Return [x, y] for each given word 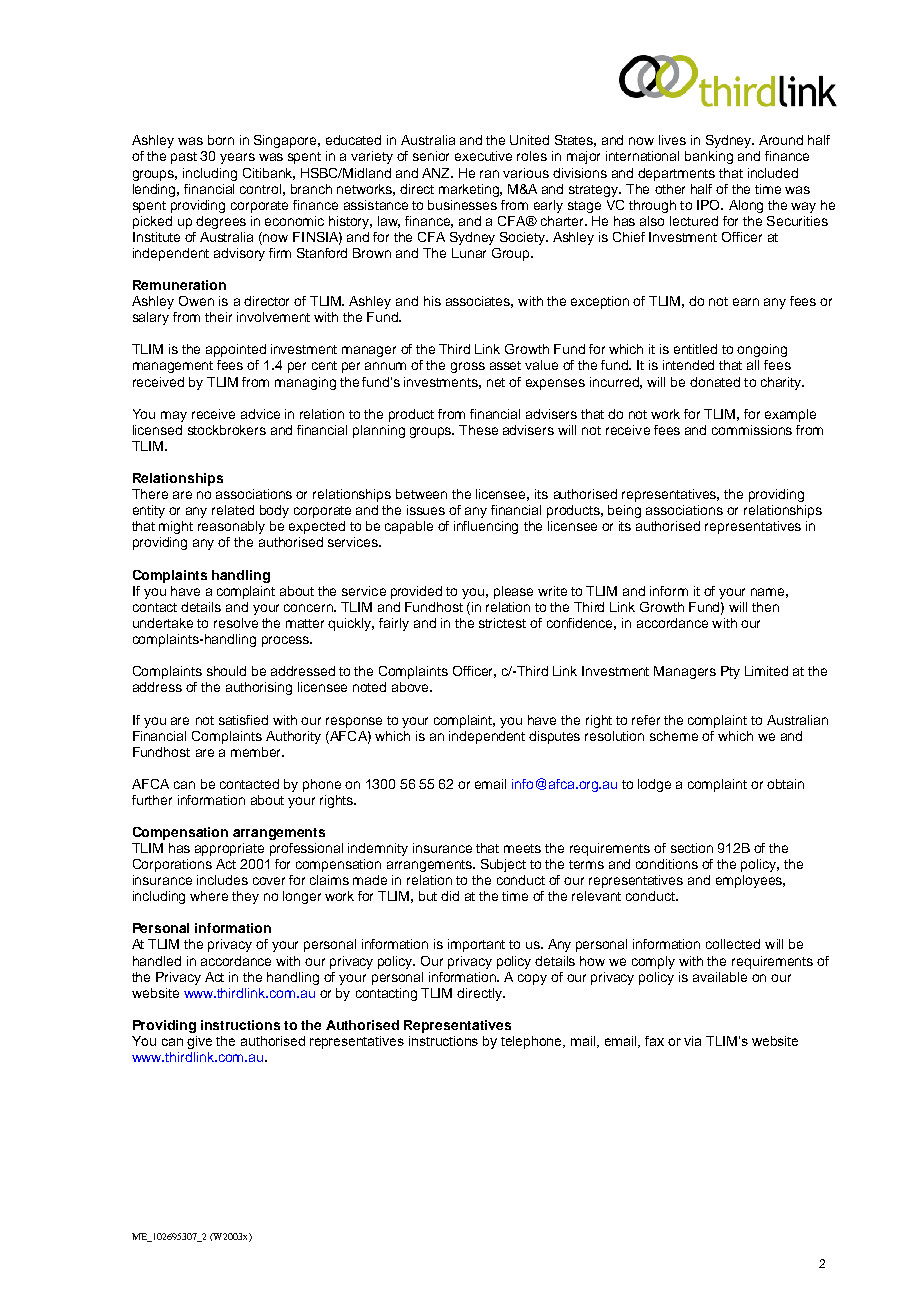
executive [483, 156]
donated [715, 382]
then [765, 607]
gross [468, 367]
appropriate [229, 849]
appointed [236, 350]
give [199, 1042]
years [237, 158]
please [513, 592]
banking [709, 157]
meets [522, 848]
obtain [785, 784]
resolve [236, 623]
